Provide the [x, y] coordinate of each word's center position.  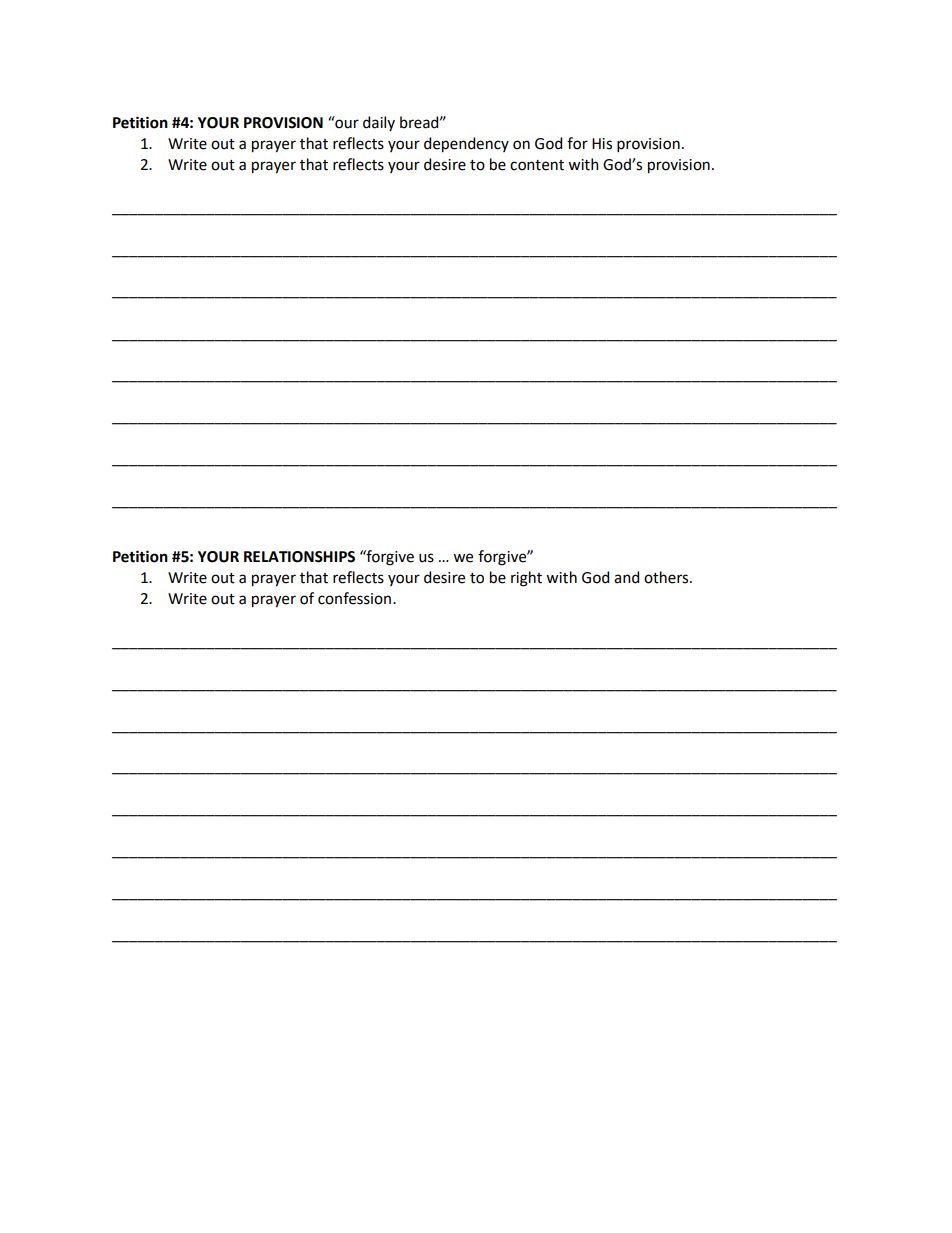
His [602, 144]
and [626, 577]
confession [354, 598]
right [526, 579]
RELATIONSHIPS [299, 557]
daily [379, 123]
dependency [466, 145]
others [667, 577]
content [537, 165]
